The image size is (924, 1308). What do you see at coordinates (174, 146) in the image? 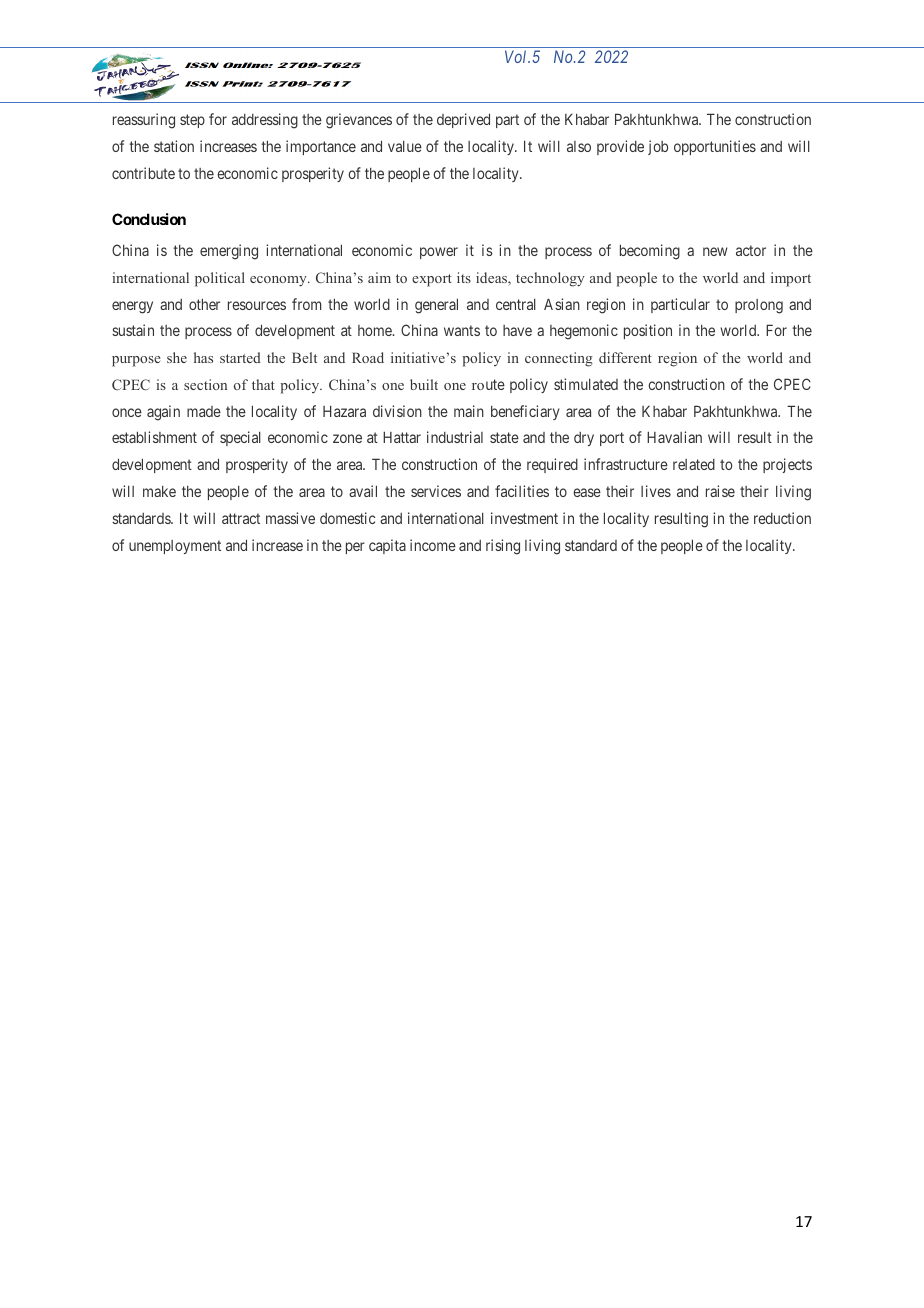
I see `station` at bounding box center [174, 146].
